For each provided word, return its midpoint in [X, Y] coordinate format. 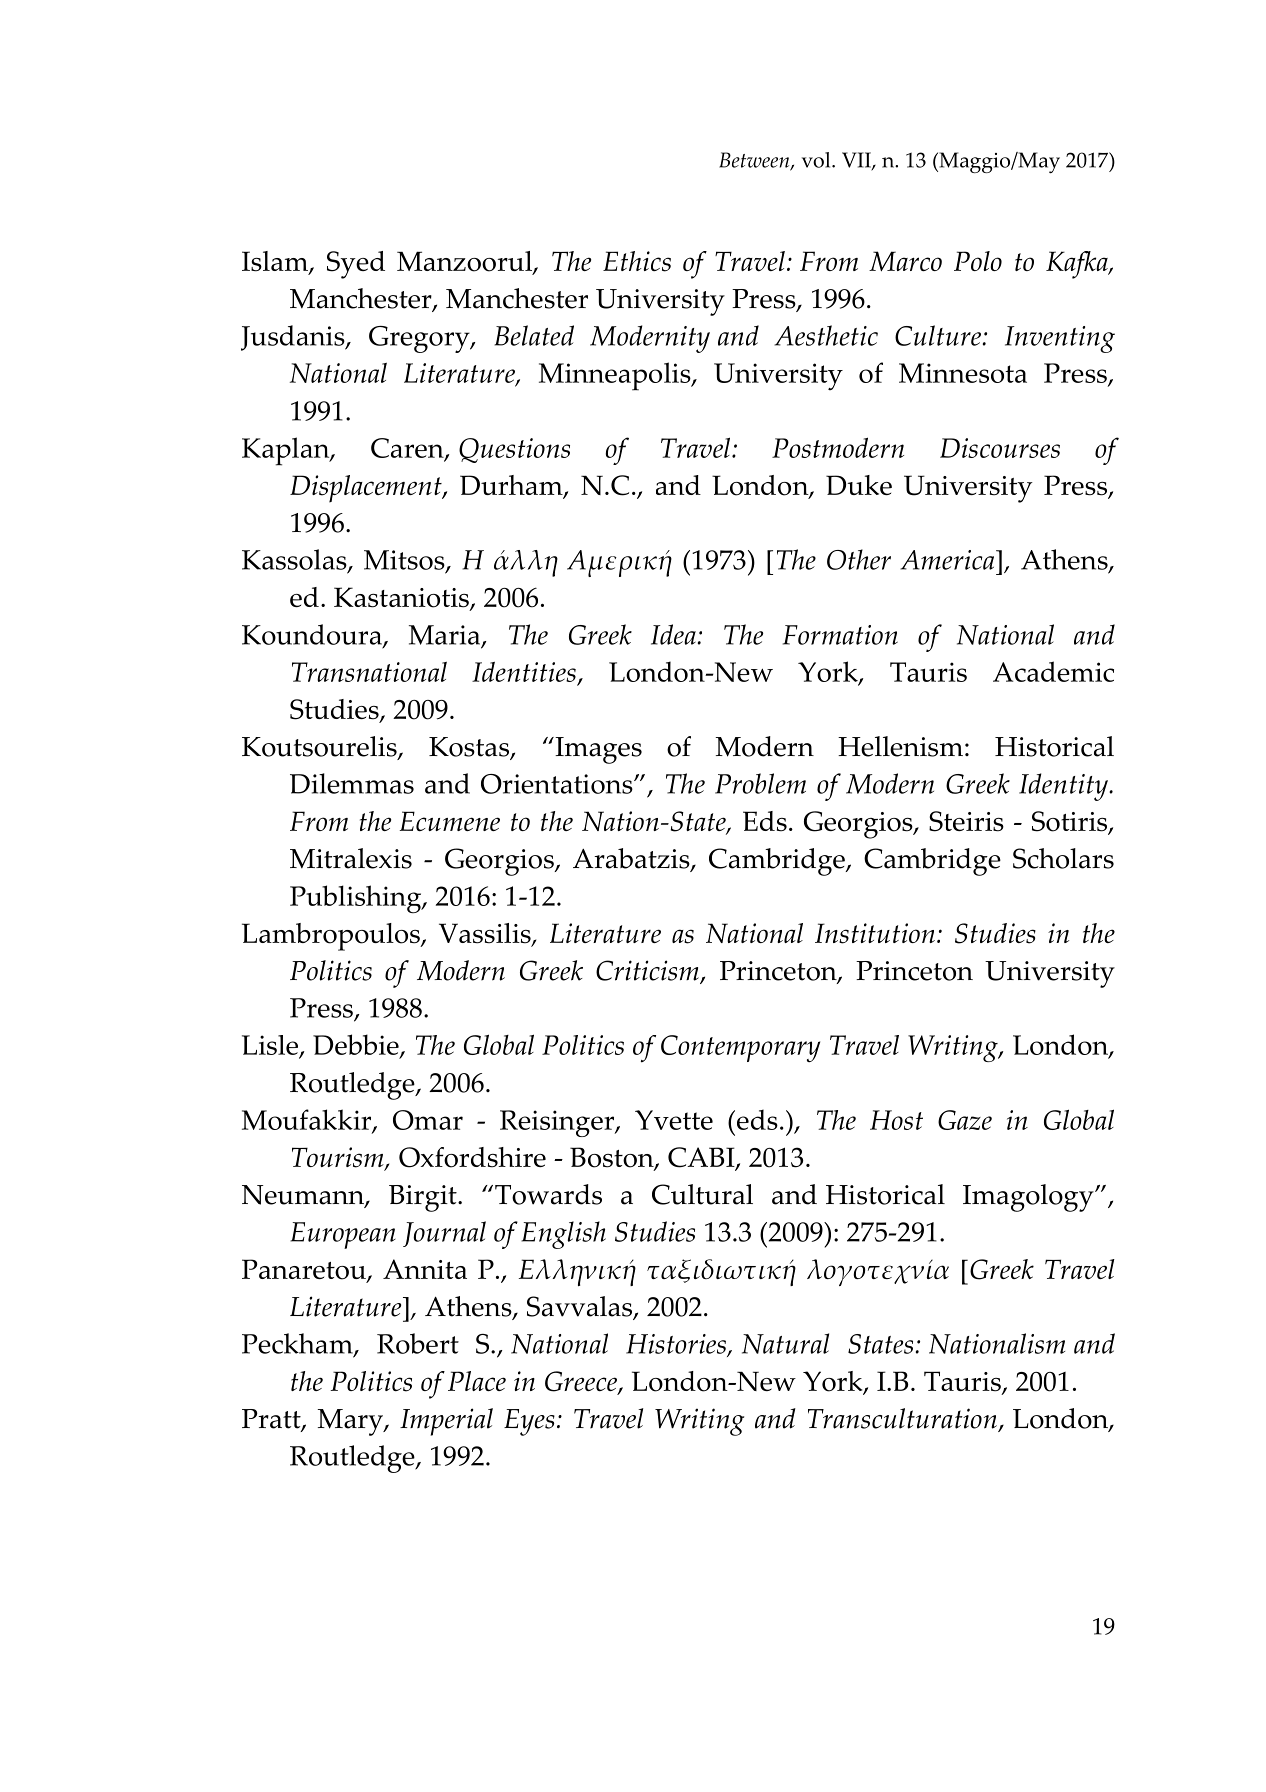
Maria [446, 636]
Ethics [637, 261]
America [948, 560]
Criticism [648, 972]
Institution [875, 933]
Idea [673, 634]
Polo [978, 261]
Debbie [357, 1046]
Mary [351, 1422]
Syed [356, 265]
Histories [677, 1345]
